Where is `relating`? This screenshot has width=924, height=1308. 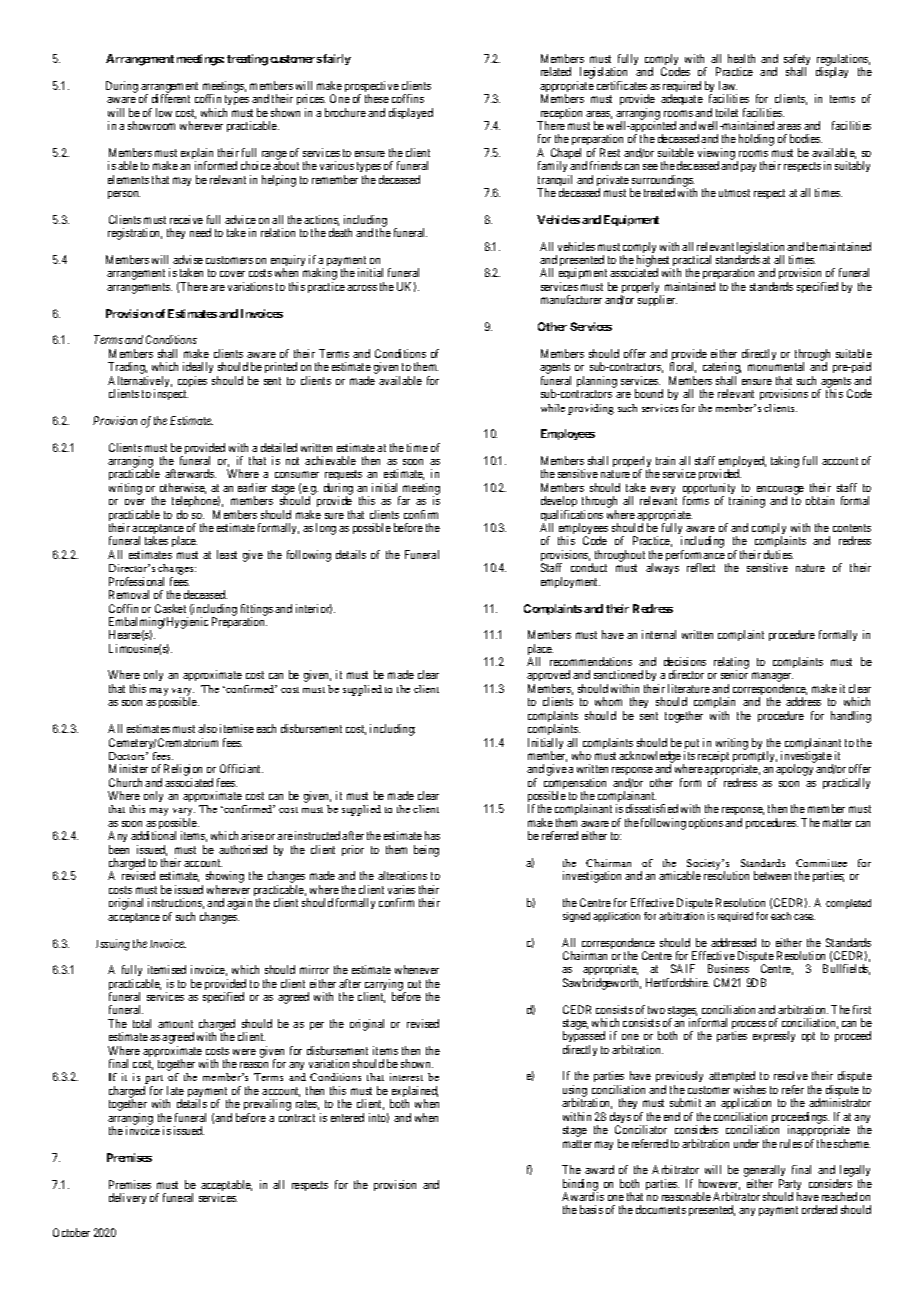 relating is located at coordinates (731, 664).
